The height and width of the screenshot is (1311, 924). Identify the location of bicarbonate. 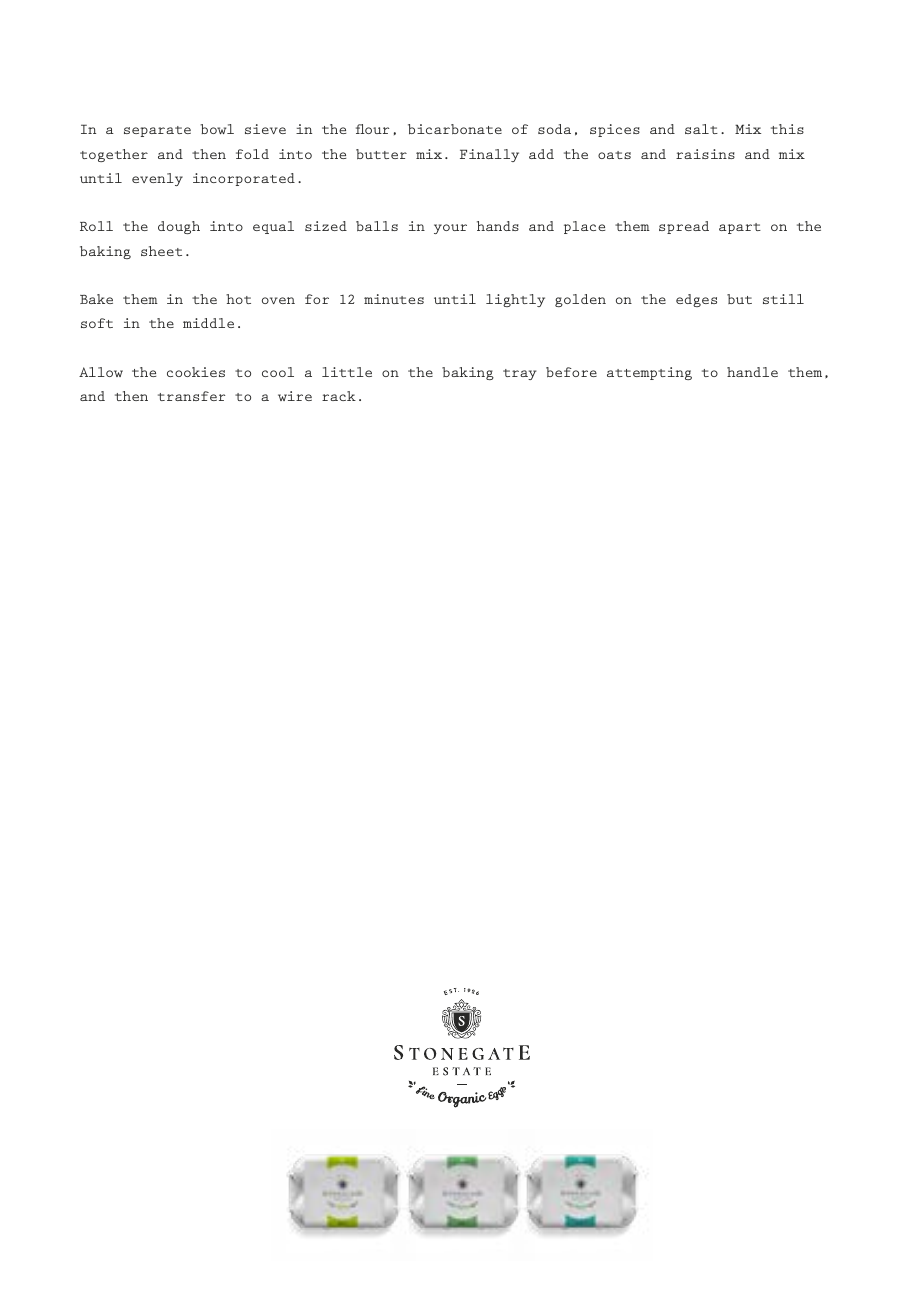
(455, 129).
